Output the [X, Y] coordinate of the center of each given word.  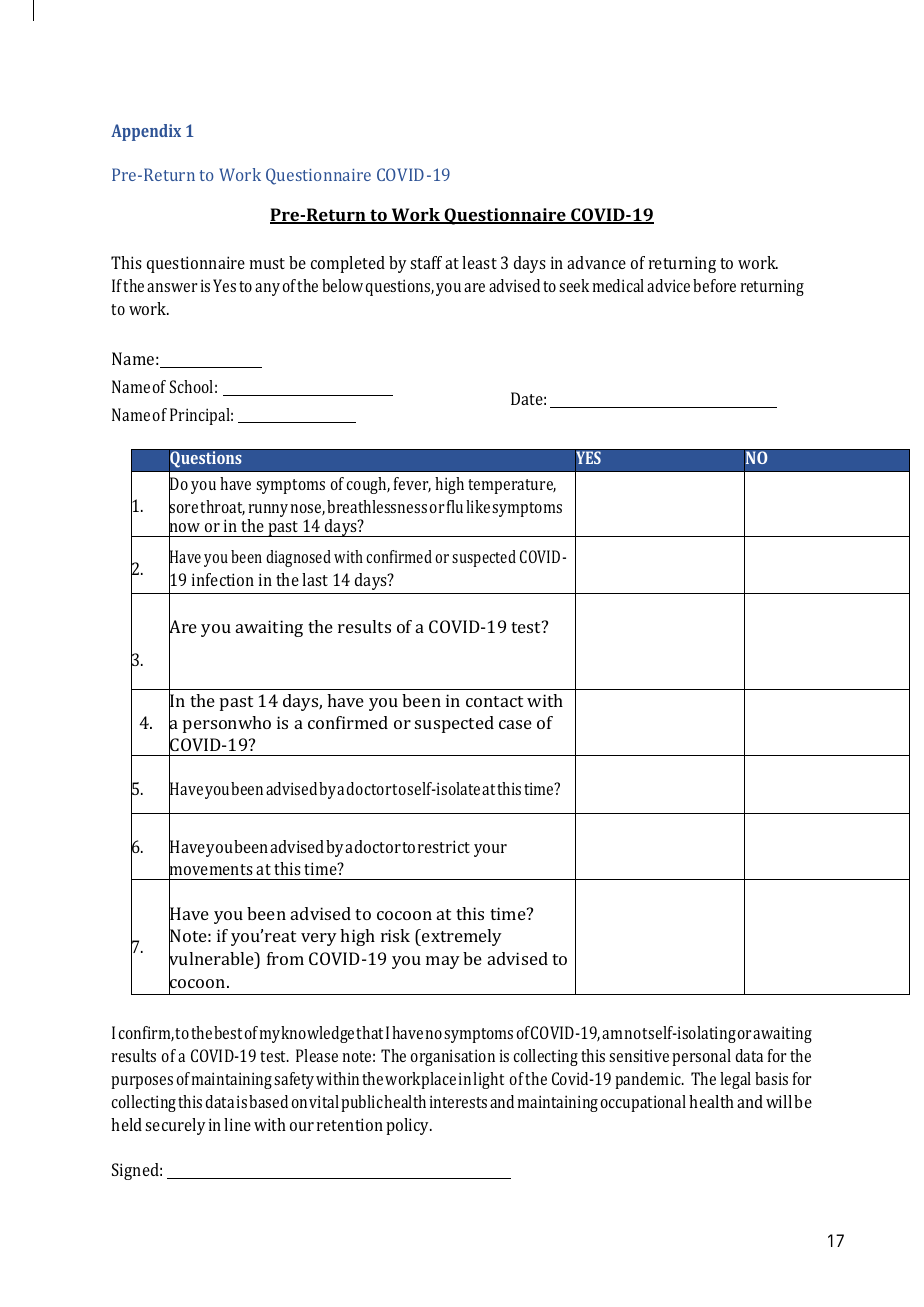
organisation [453, 1057]
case [515, 724]
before [714, 285]
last [315, 579]
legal [735, 1080]
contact [494, 701]
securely [175, 1126]
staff [426, 262]
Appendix [146, 132]
